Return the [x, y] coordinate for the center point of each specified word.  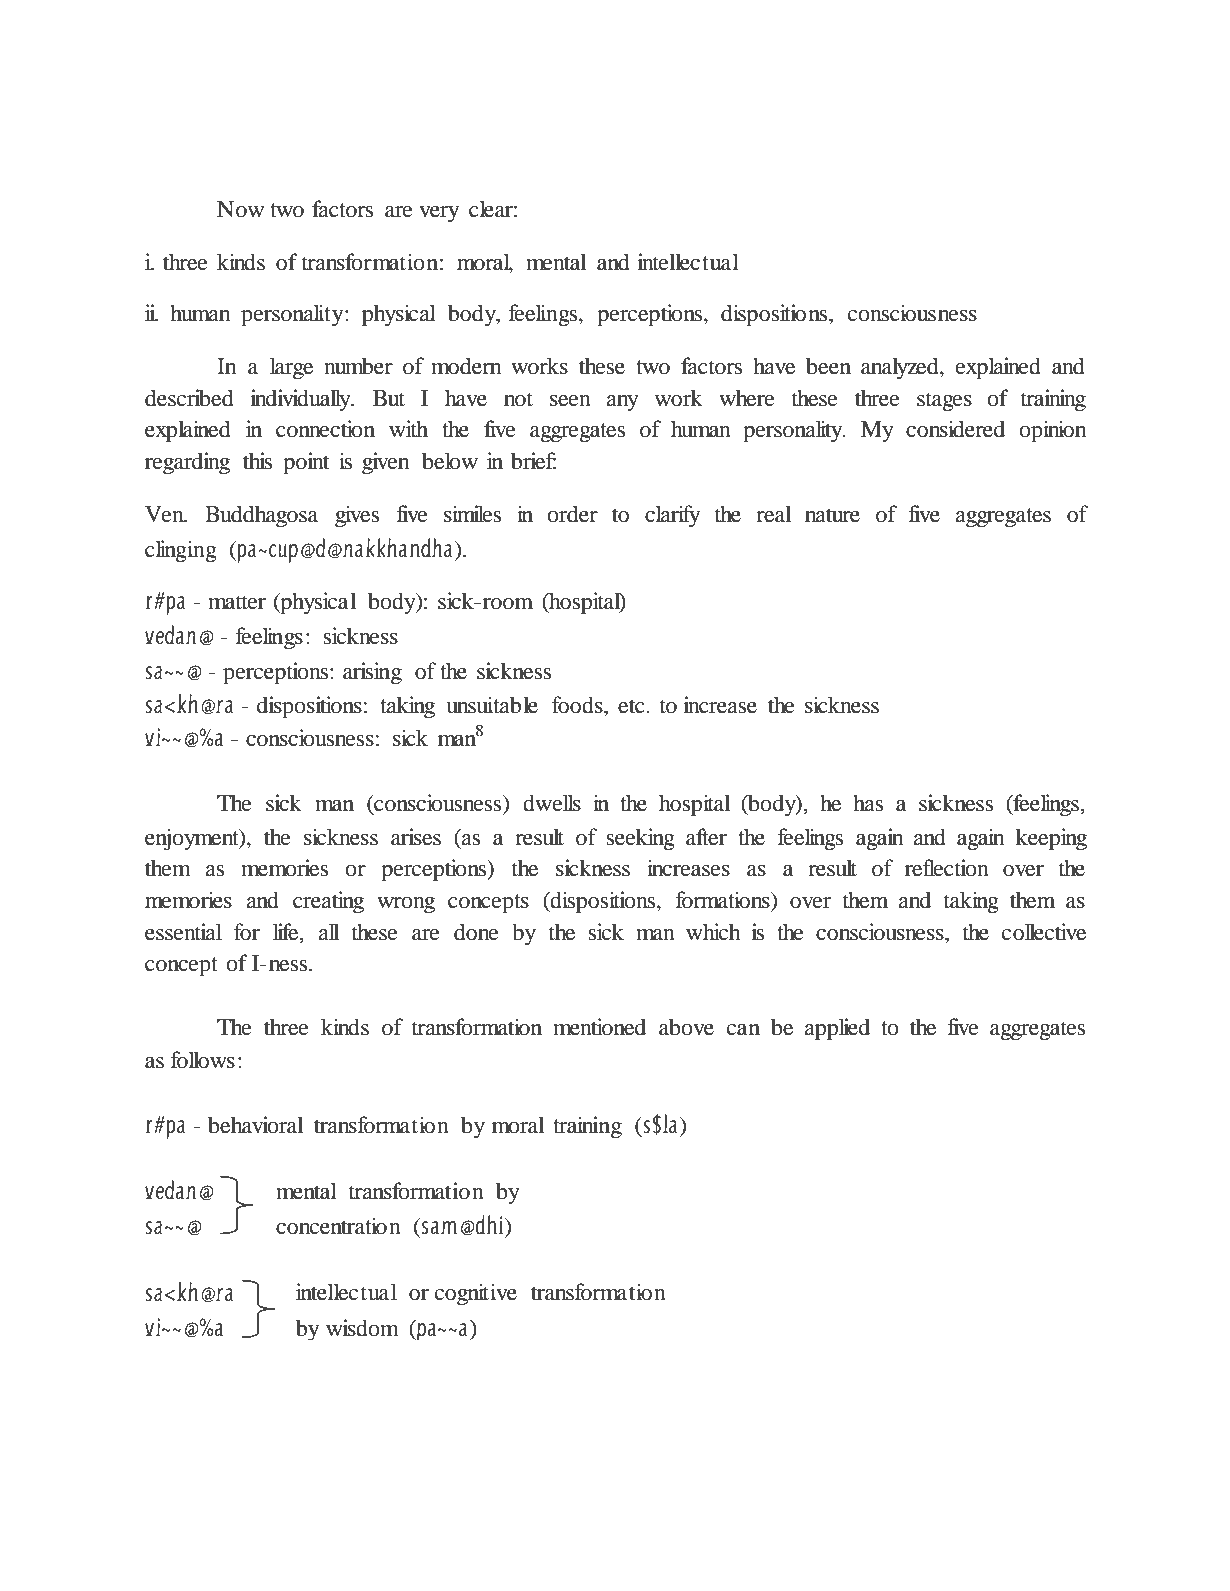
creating [328, 902]
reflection [947, 868]
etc [632, 706]
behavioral [255, 1125]
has [868, 803]
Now [240, 209]
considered [955, 429]
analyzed [901, 368]
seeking [640, 839]
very [439, 214]
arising [372, 673]
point [306, 463]
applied [837, 1029]
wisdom [362, 1328]
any [622, 403]
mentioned [599, 1027]
